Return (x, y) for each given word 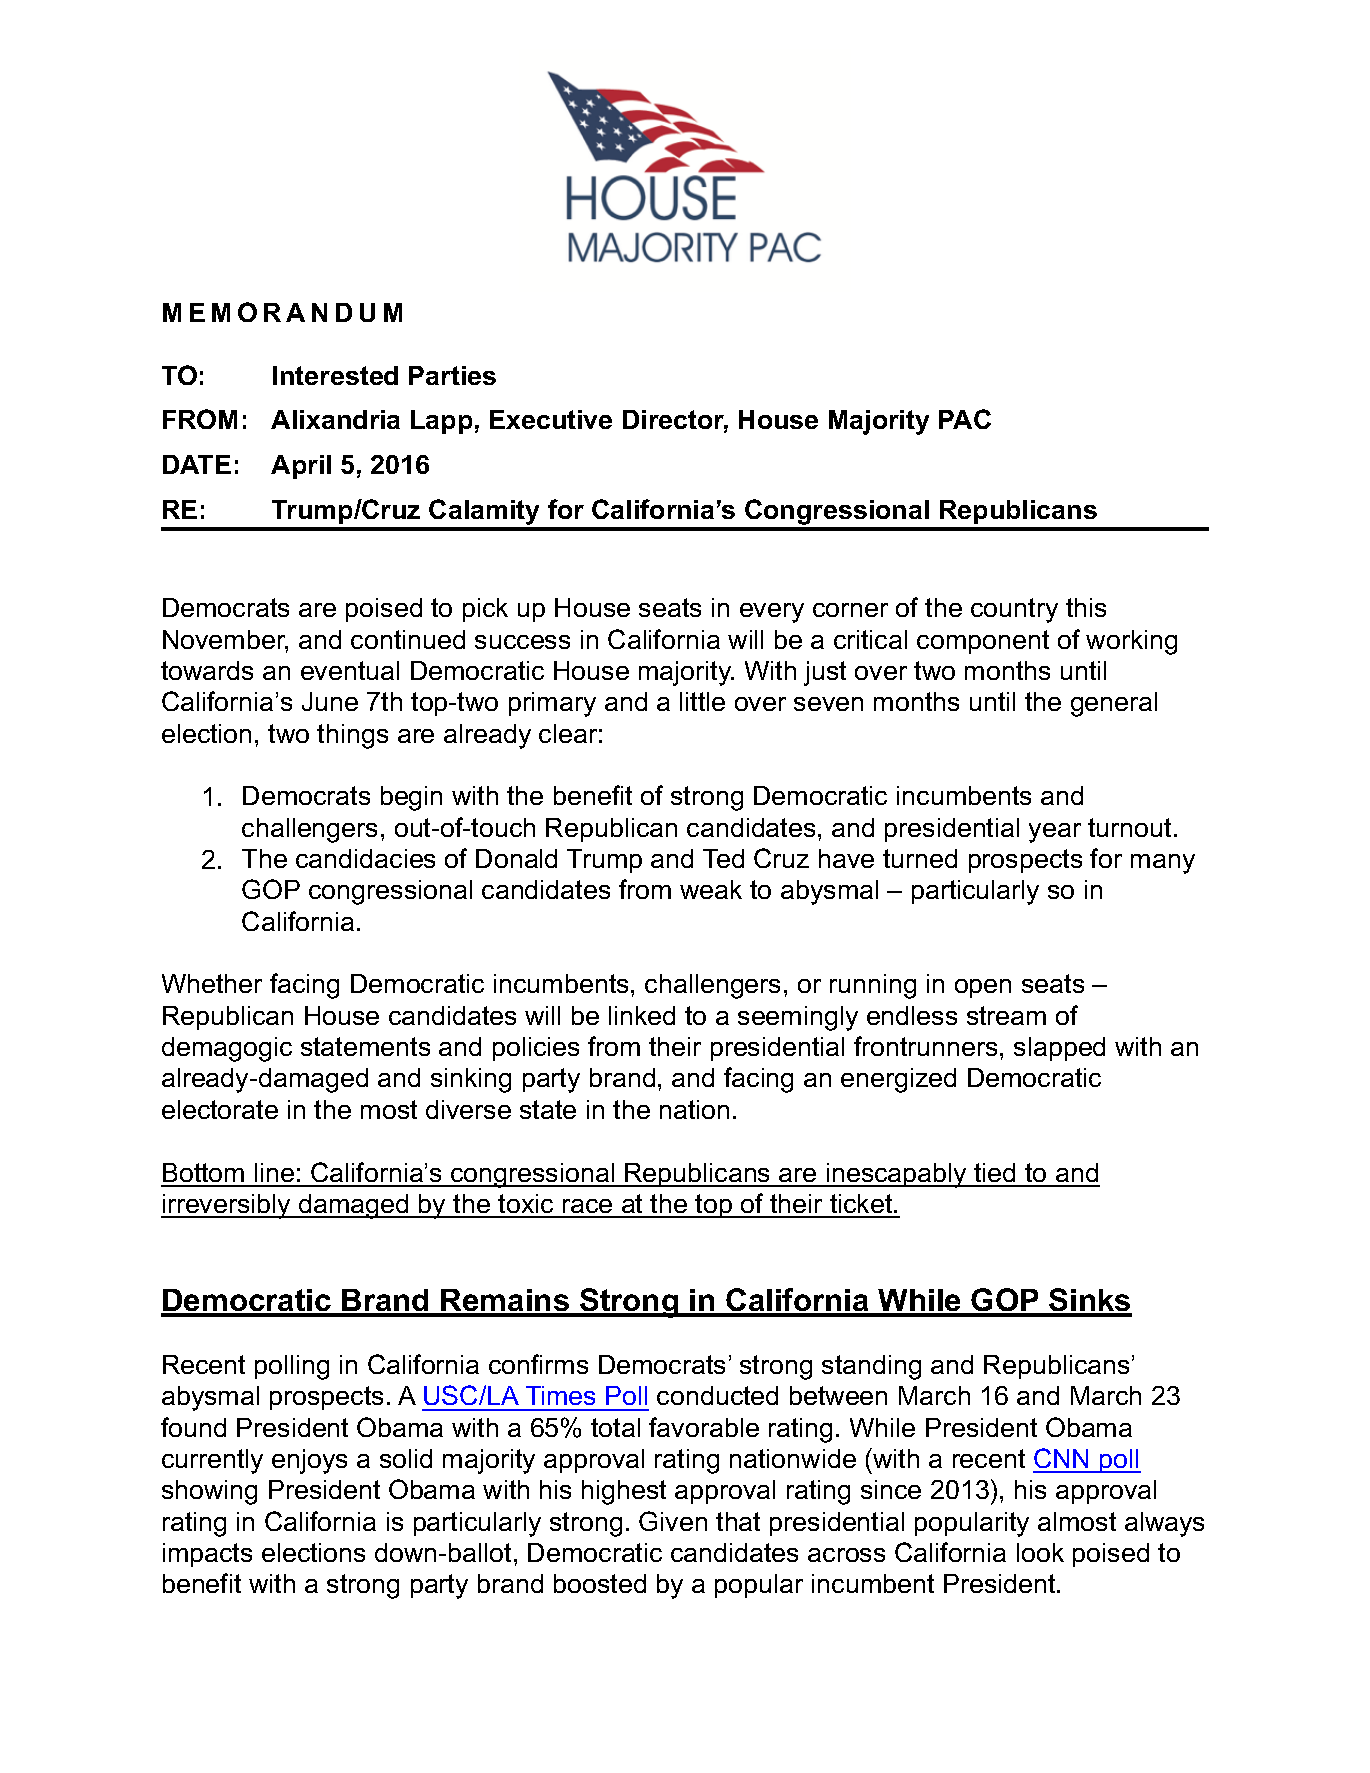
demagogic (227, 1049)
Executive (551, 419)
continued (408, 639)
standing (871, 1367)
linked (642, 1015)
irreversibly (227, 1206)
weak (711, 889)
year (1055, 833)
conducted (717, 1395)
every (772, 613)
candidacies (365, 858)
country (1014, 610)
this (1086, 607)
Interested (335, 375)
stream (1006, 1015)
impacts (207, 1555)
